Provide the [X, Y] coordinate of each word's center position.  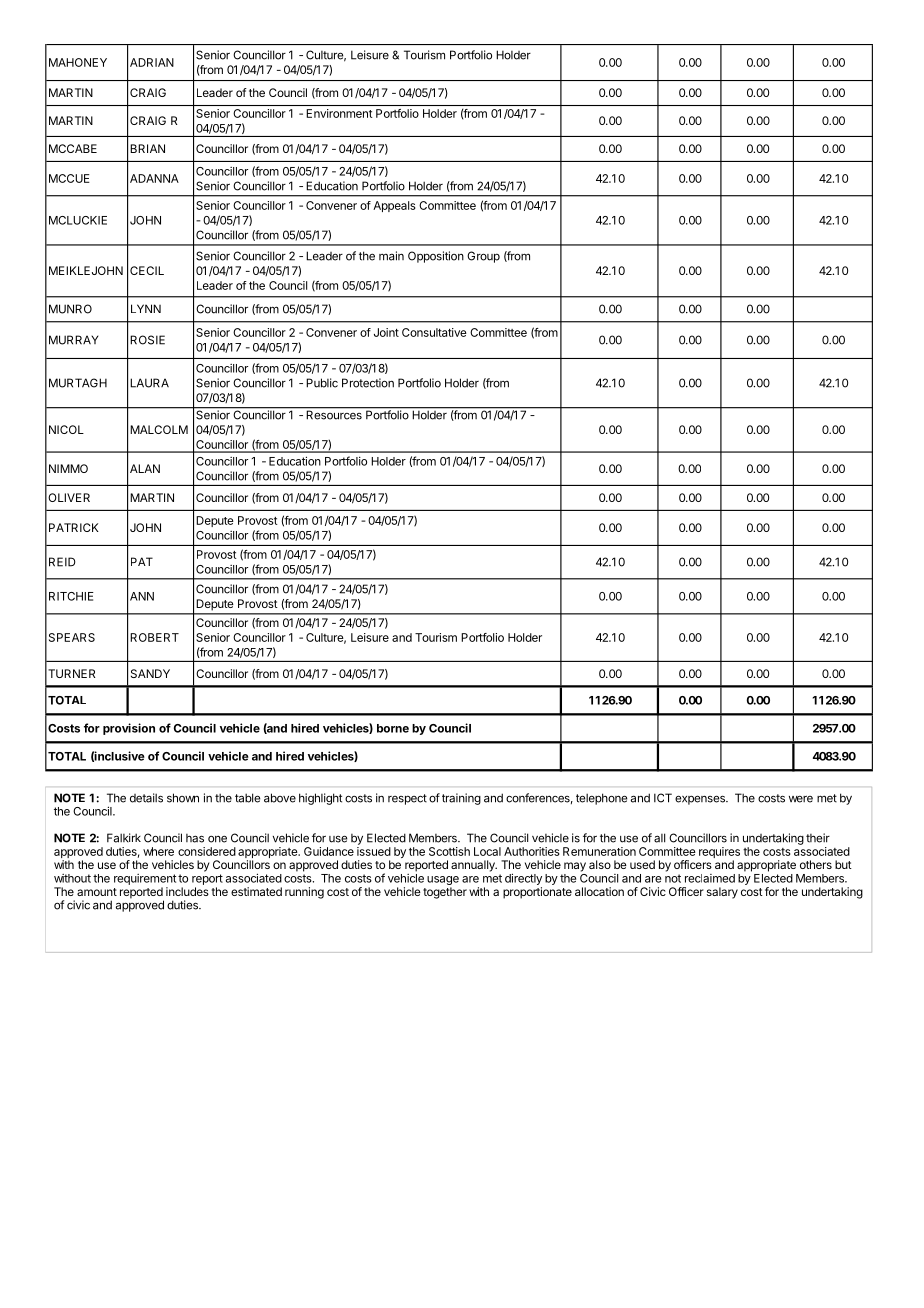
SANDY [150, 673]
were [801, 799]
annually [474, 866]
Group [483, 257]
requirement [145, 879]
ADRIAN [152, 62]
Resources [334, 414]
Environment [339, 113]
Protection [368, 383]
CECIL [147, 270]
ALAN [145, 468]
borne [393, 728]
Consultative [434, 332]
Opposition [436, 257]
